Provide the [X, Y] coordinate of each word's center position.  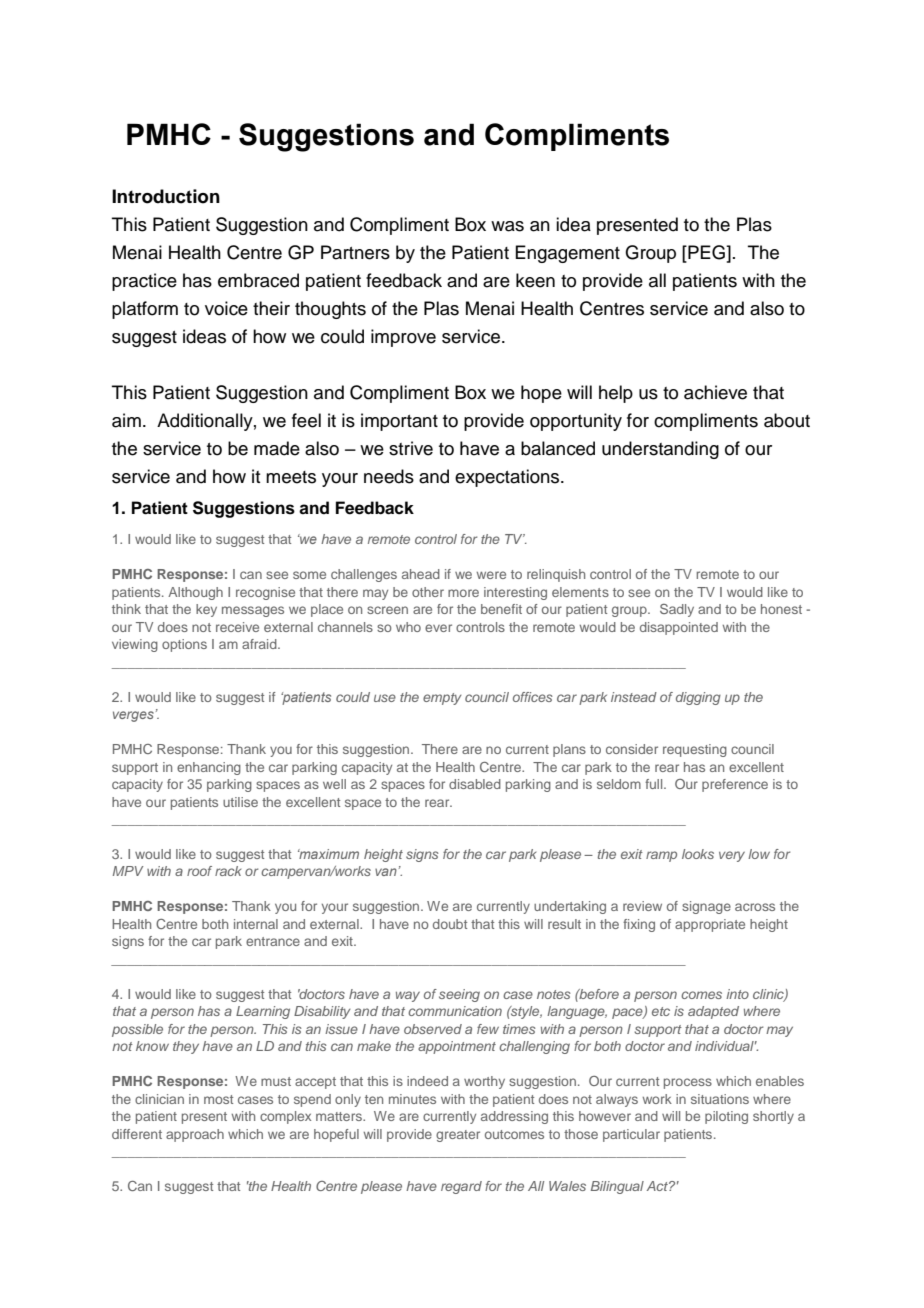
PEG [706, 253]
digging [698, 698]
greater [458, 1136]
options [184, 645]
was [507, 226]
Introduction [166, 196]
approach [195, 1135]
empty [442, 699]
